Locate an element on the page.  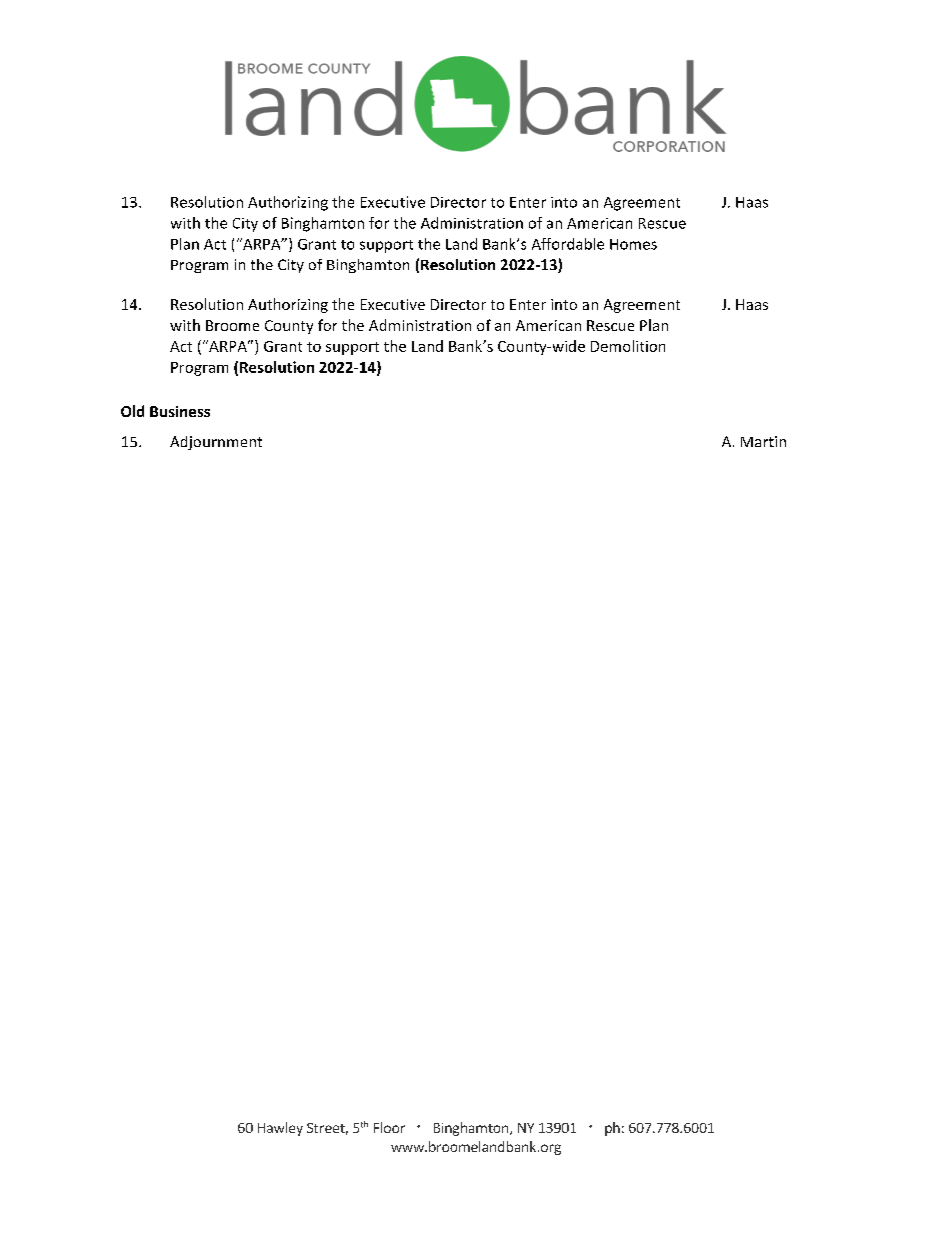
Affordable is located at coordinates (568, 244).
